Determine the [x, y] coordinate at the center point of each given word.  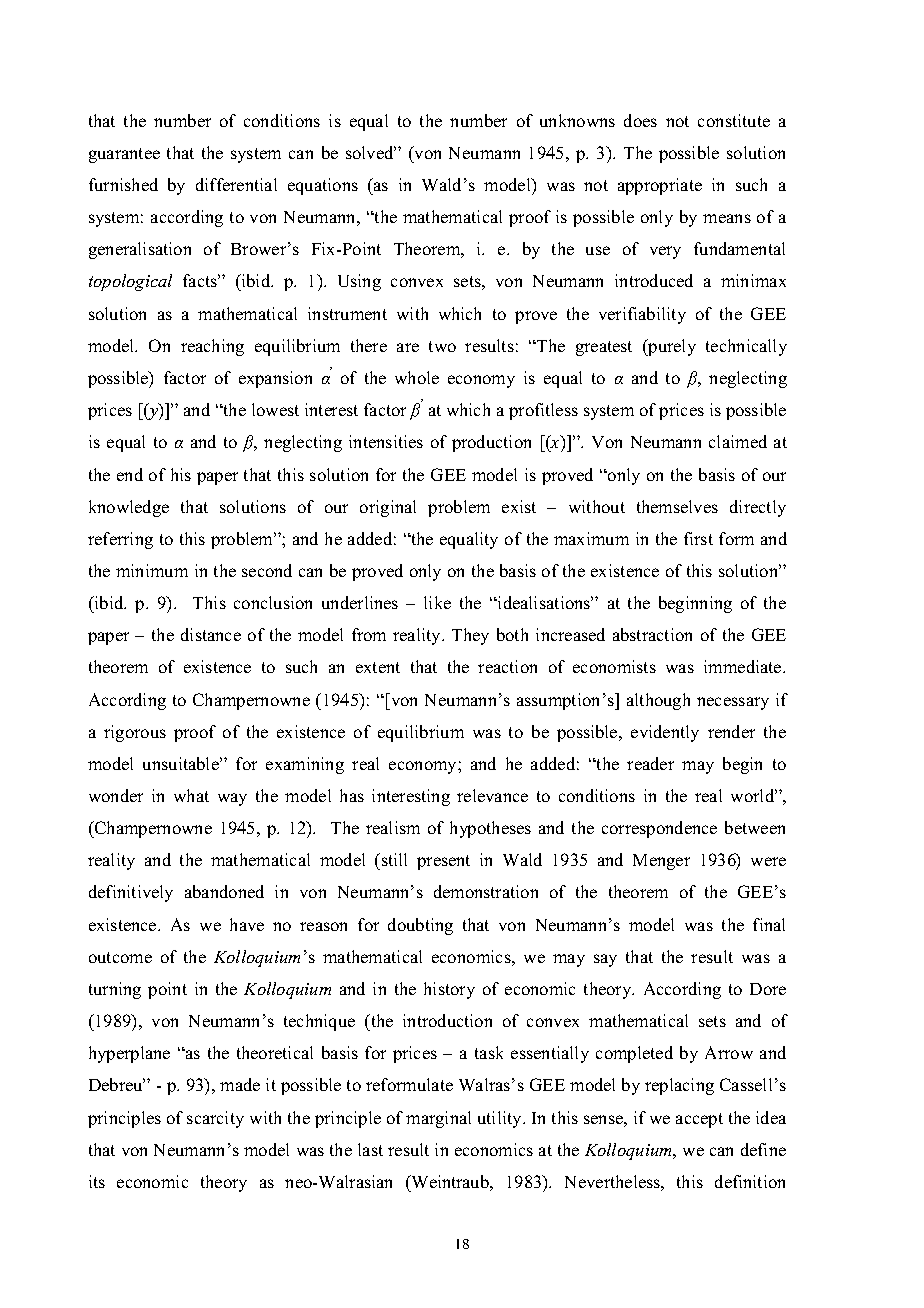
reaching [212, 347]
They [470, 636]
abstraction [652, 634]
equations [323, 186]
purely [671, 347]
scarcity [215, 1119]
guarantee [124, 155]
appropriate [660, 186]
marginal [438, 1119]
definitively [131, 893]
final [769, 924]
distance [211, 634]
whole [417, 377]
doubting [420, 926]
